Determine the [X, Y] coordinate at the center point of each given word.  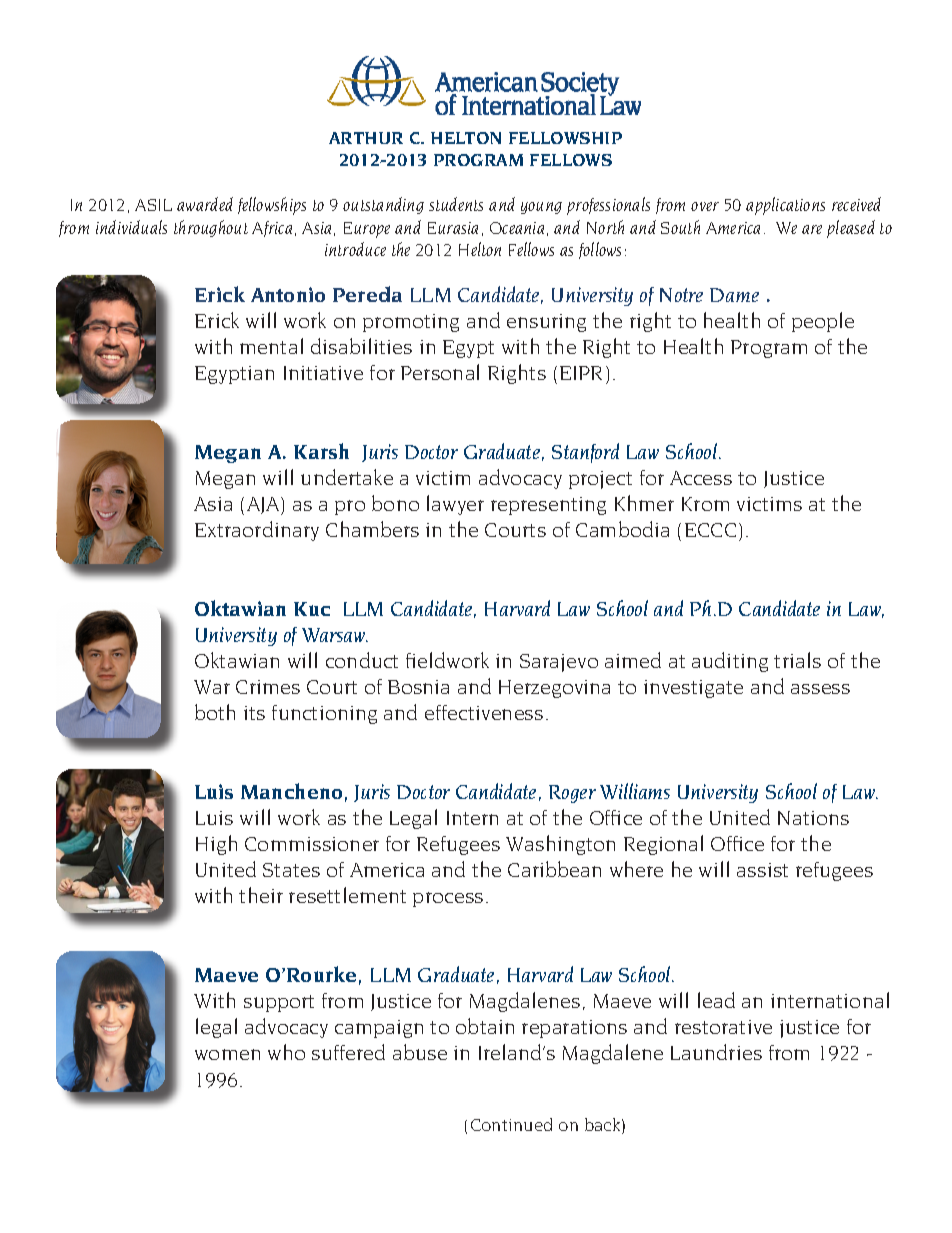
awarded [205, 204]
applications [785, 206]
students [456, 204]
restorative [723, 1027]
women [227, 1054]
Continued [511, 1124]
